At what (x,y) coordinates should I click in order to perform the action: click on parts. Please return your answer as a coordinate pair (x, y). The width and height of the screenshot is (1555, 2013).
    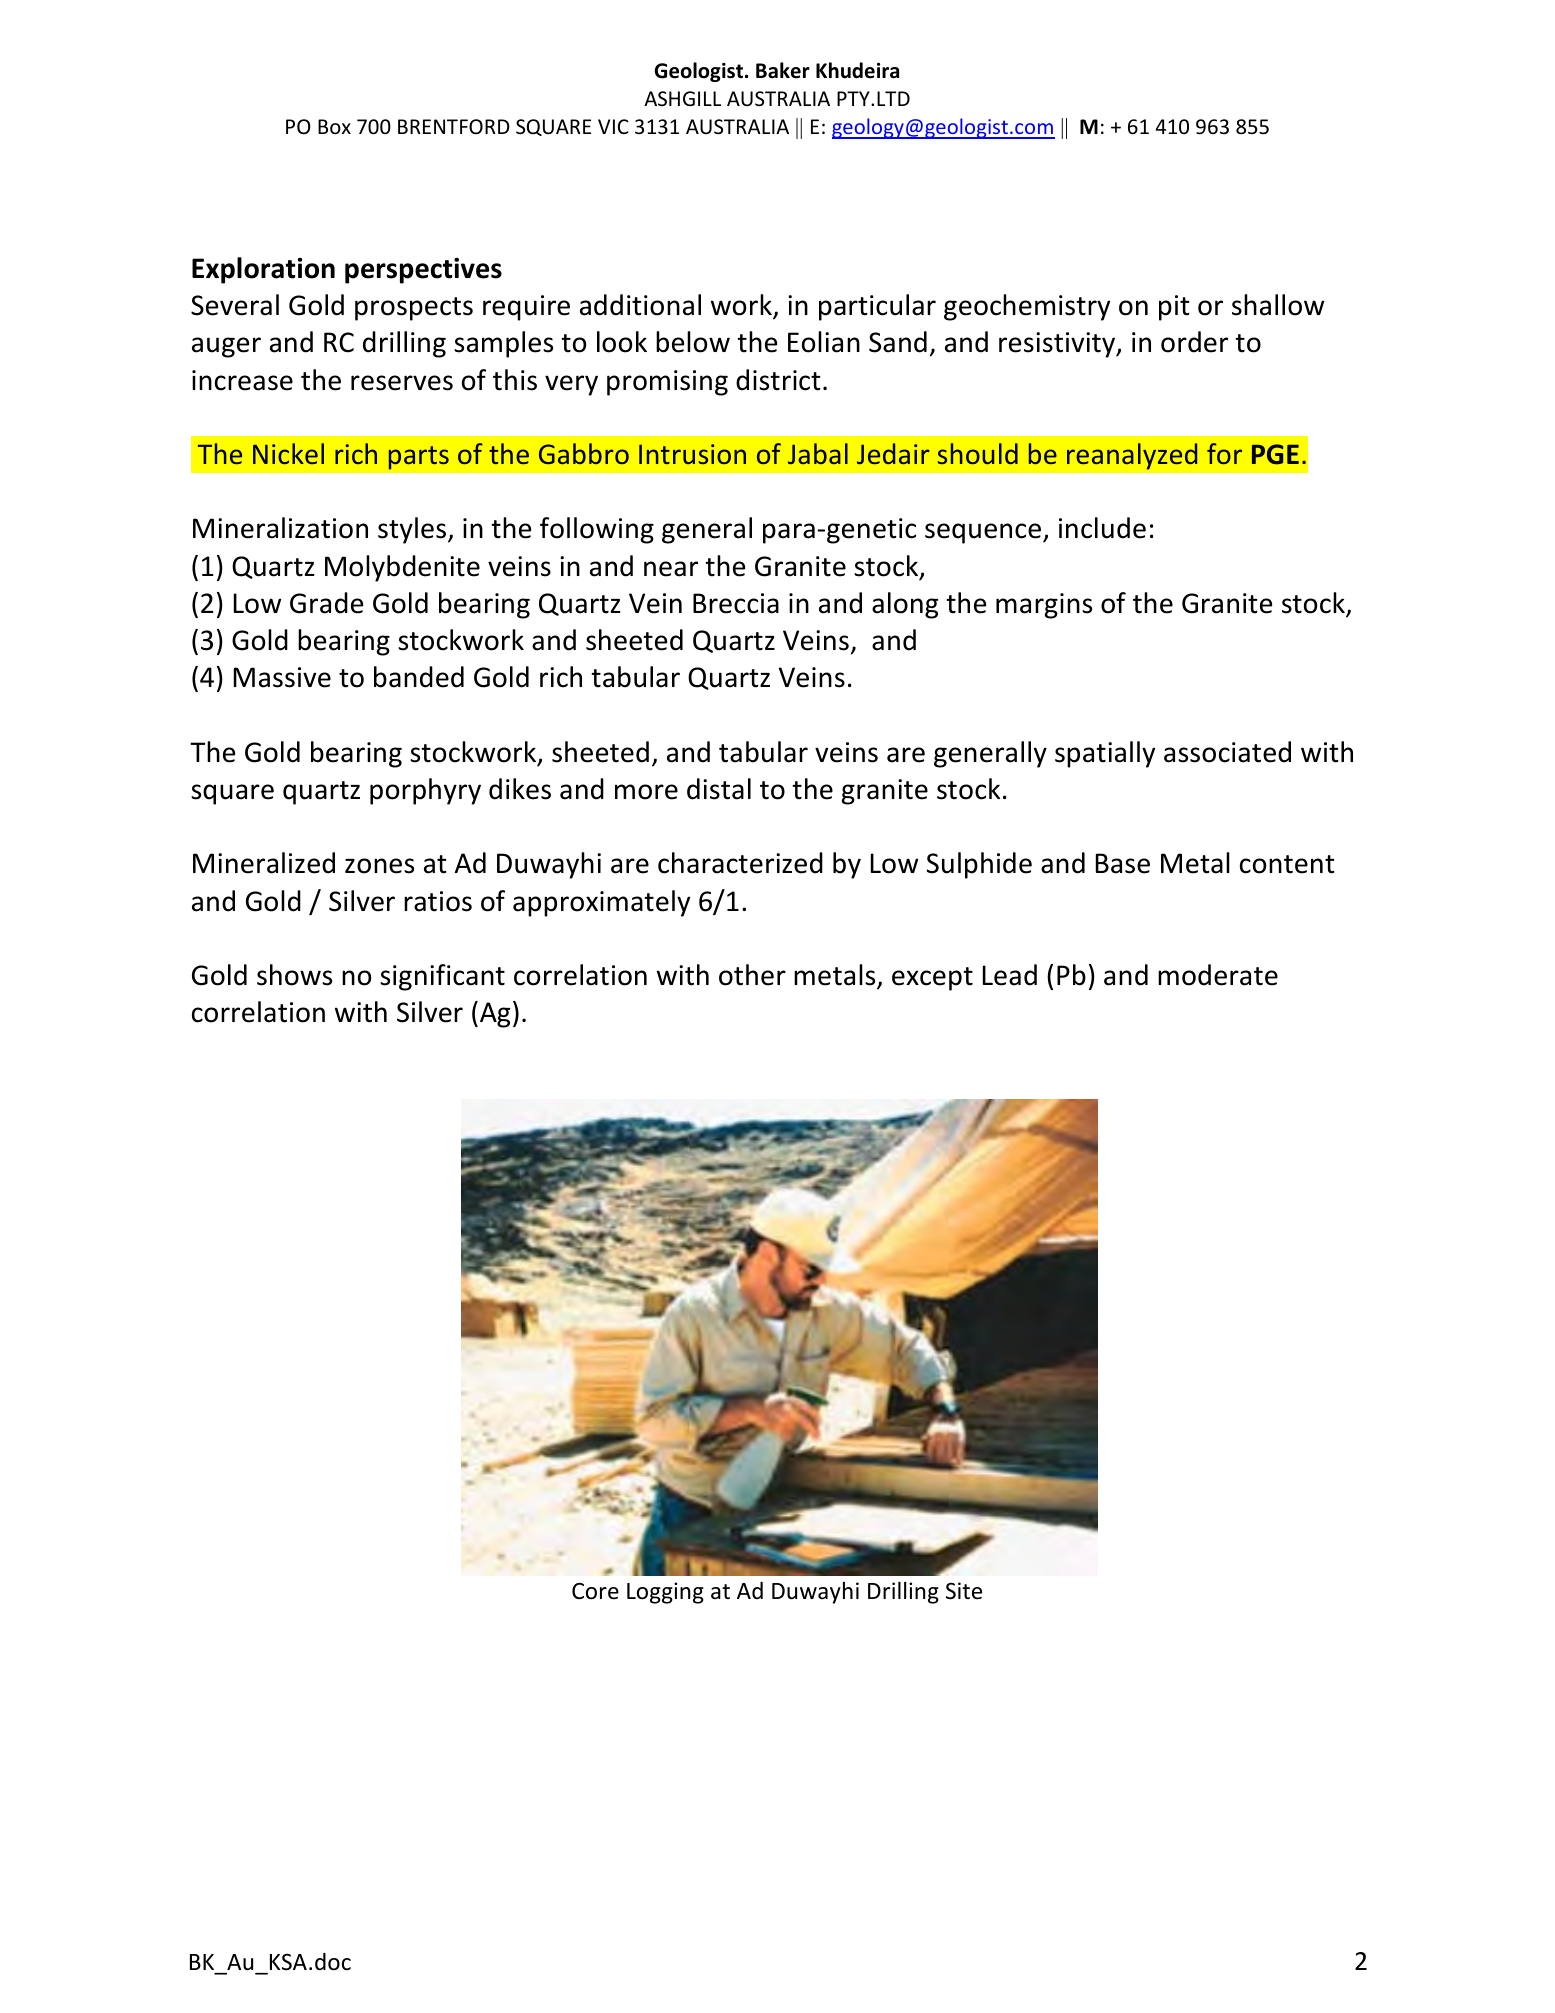
    Looking at the image, I should click on (419, 458).
